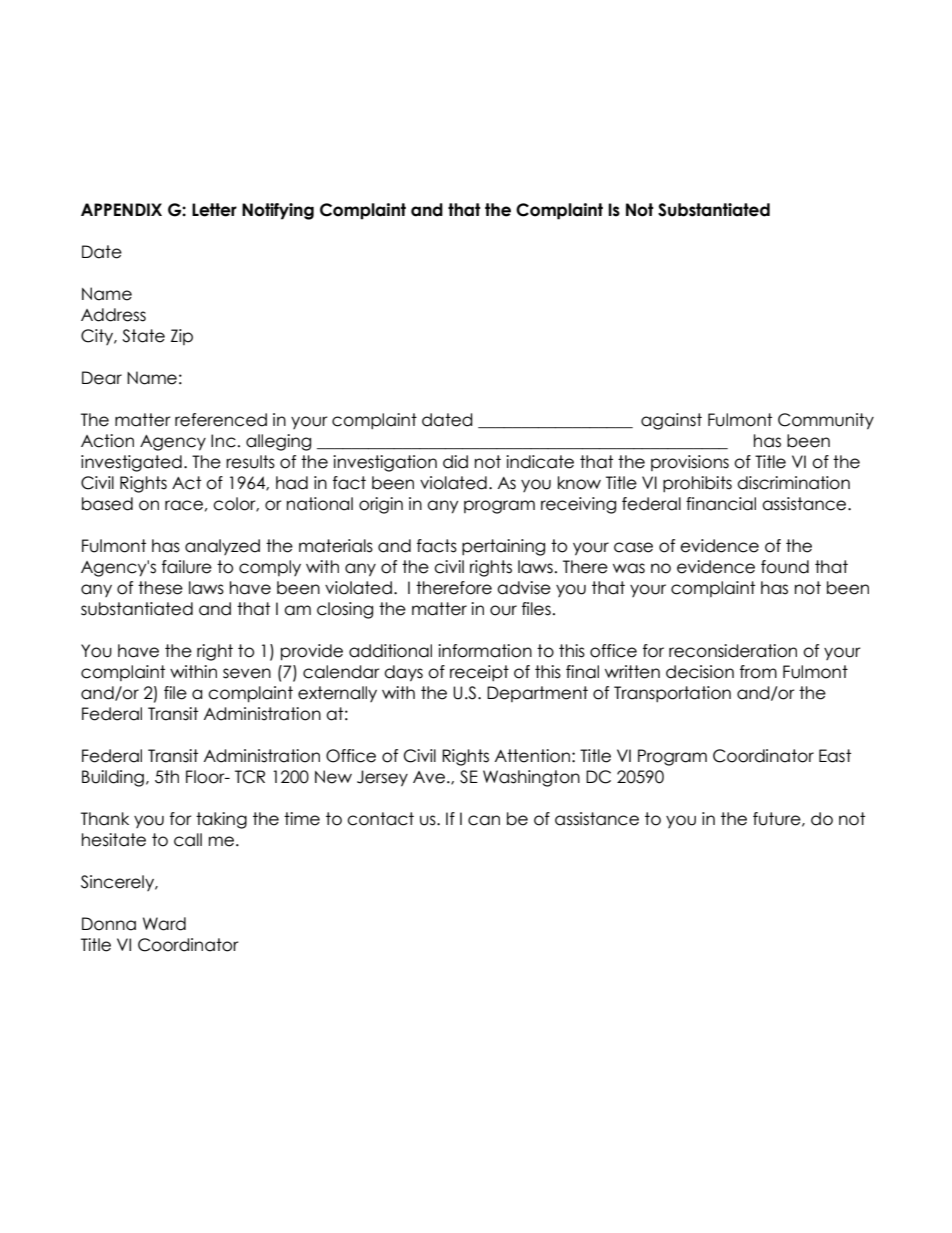 Image resolution: width=952 pixels, height=1233 pixels. I want to click on East, so click(835, 756).
